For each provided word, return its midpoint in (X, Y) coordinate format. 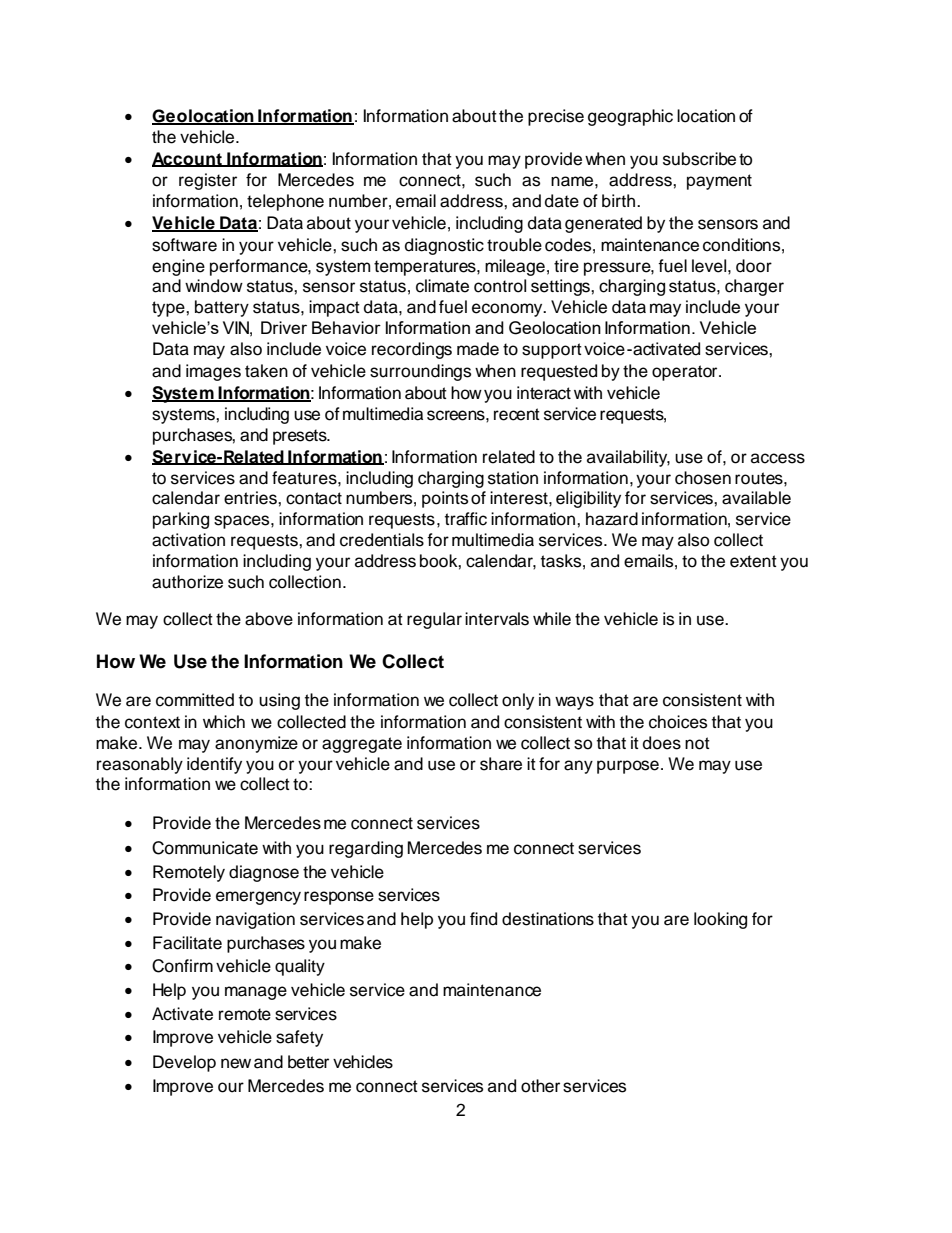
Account (188, 159)
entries (251, 498)
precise (556, 117)
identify (214, 765)
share (501, 764)
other (540, 1086)
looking (720, 920)
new (236, 1063)
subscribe (699, 159)
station (513, 478)
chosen (703, 478)
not (697, 743)
